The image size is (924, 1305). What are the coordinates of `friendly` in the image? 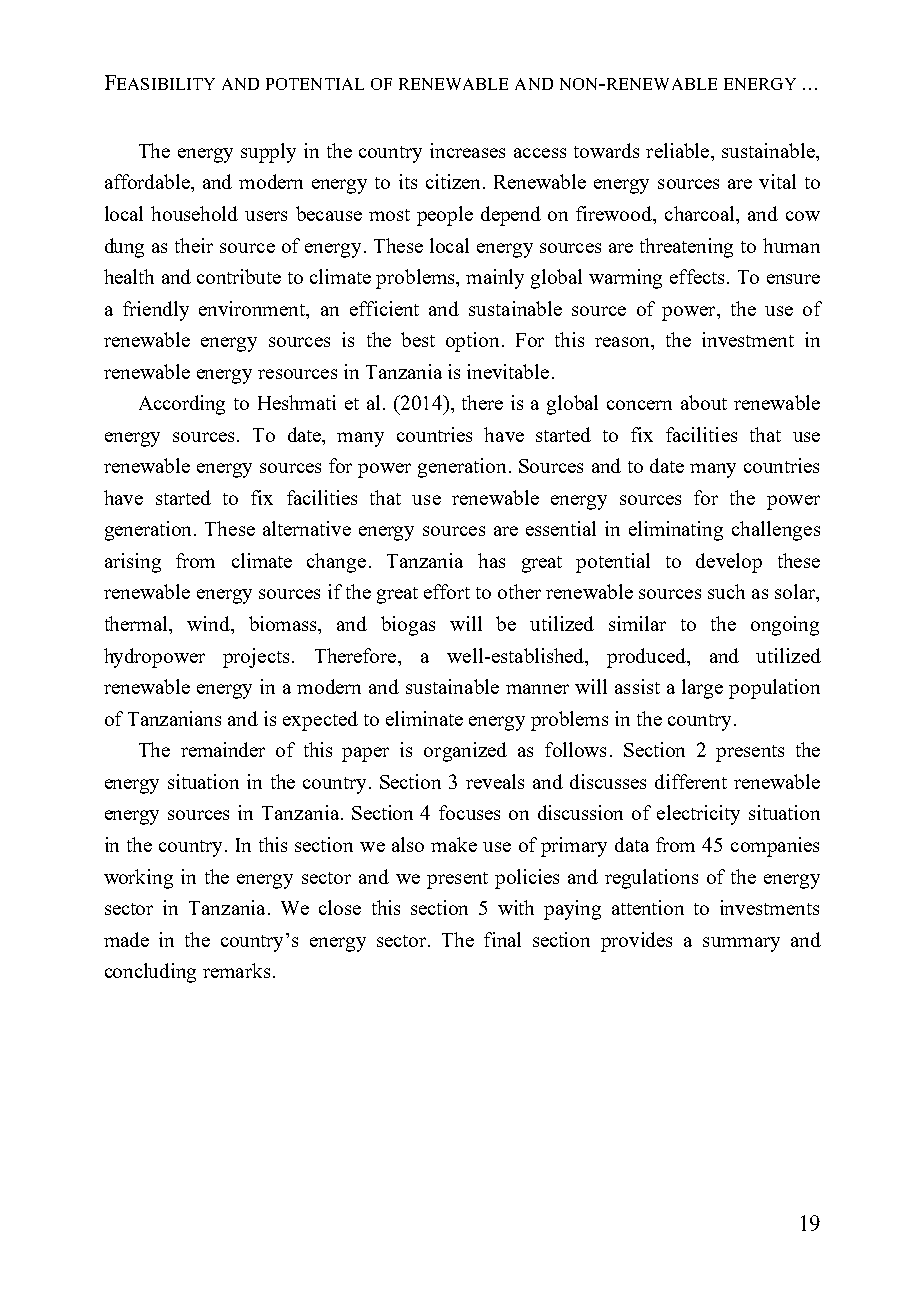 It's located at (156, 311).
